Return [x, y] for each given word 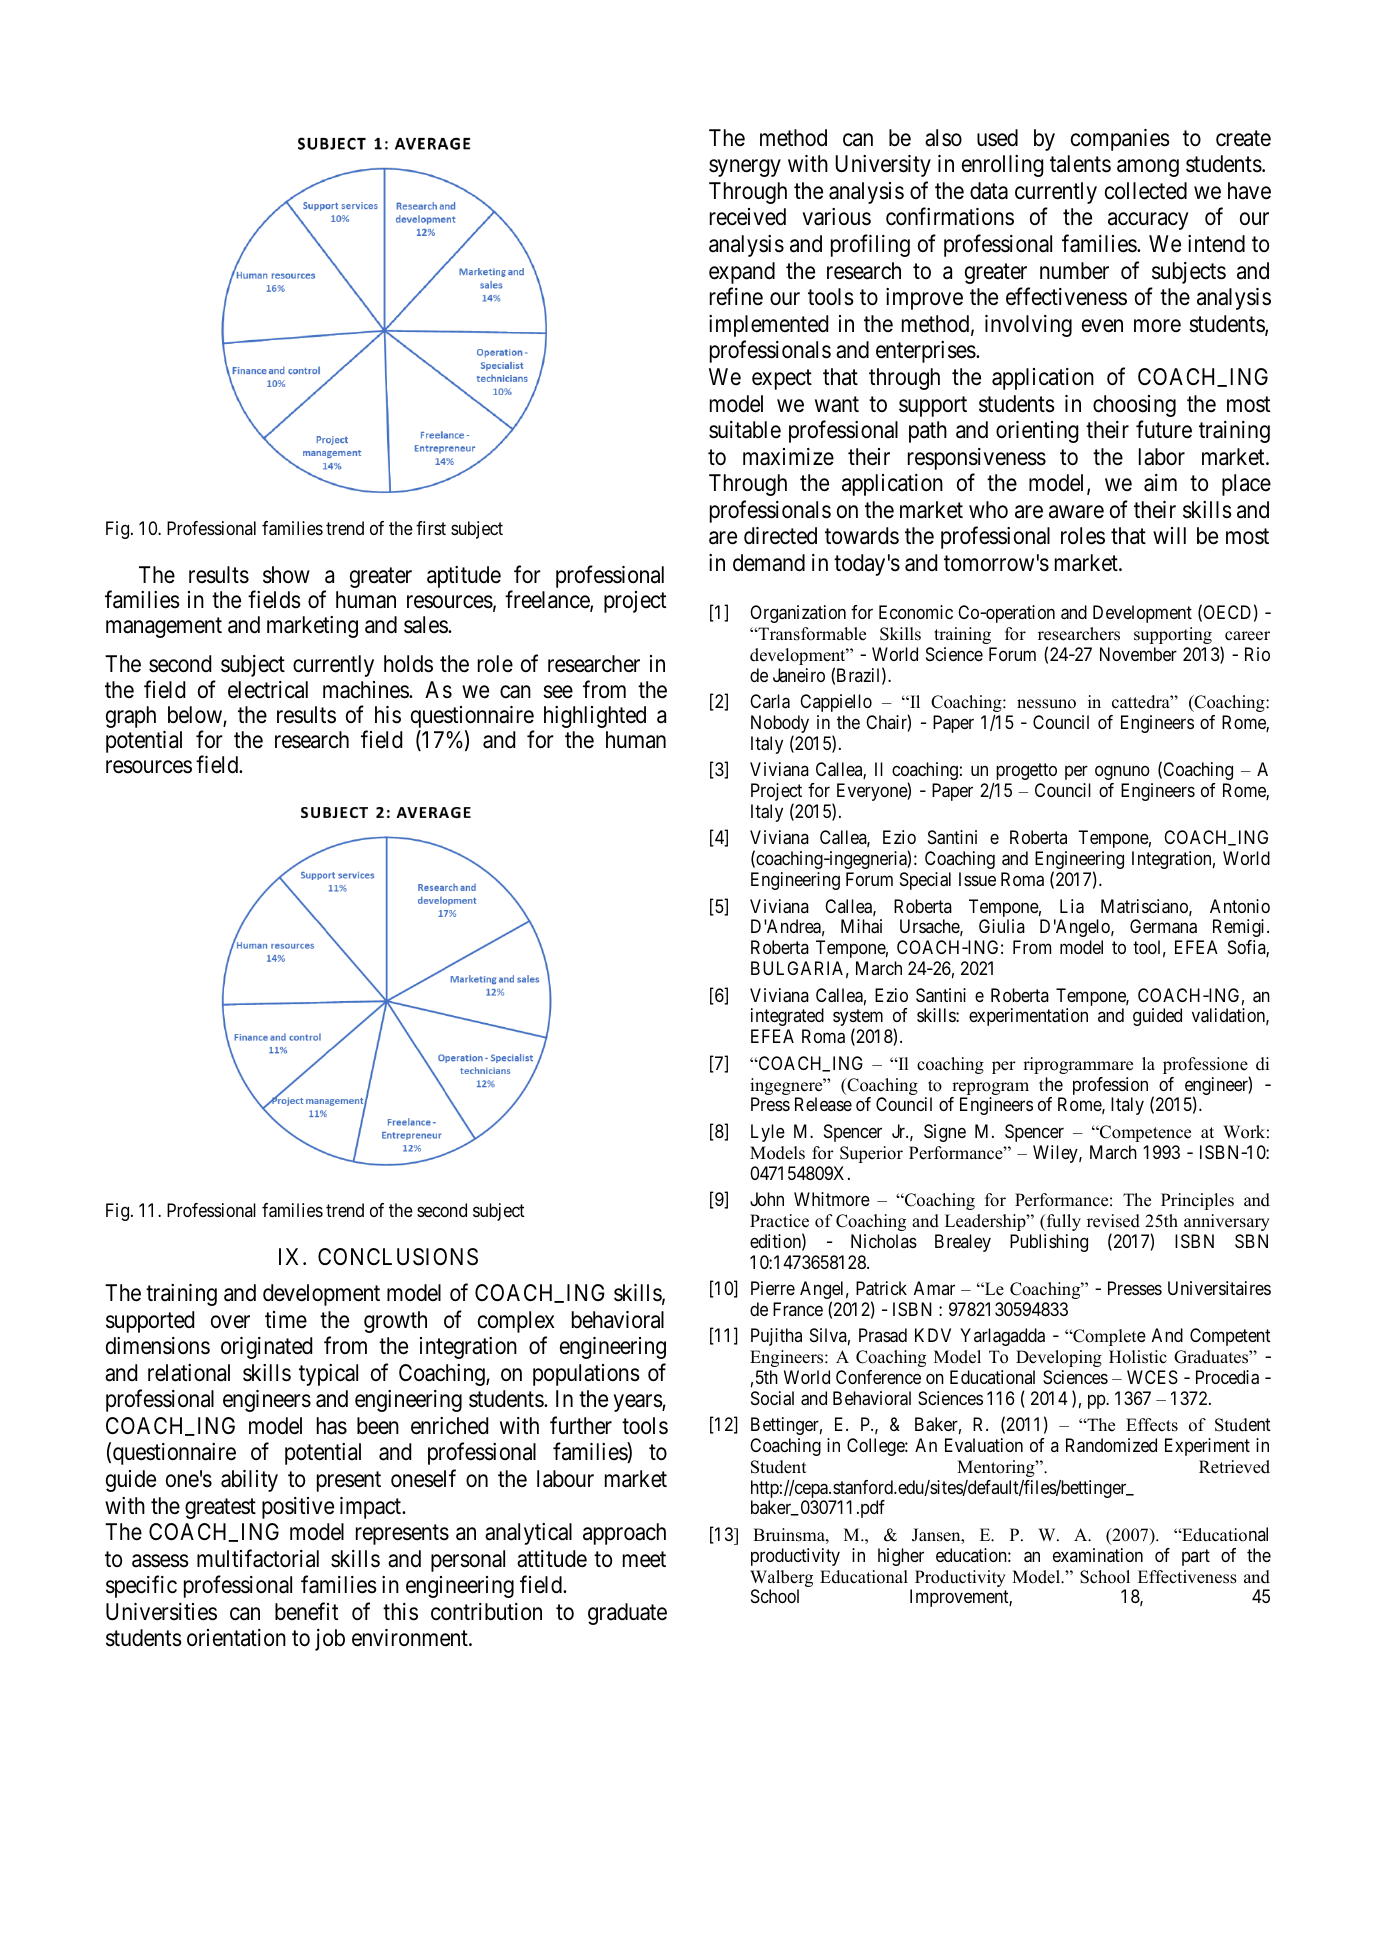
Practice [779, 1221]
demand [769, 563]
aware [1076, 512]
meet [644, 1559]
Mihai [861, 926]
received [748, 217]
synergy [745, 168]
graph [131, 717]
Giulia [1002, 926]
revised [1113, 1221]
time [286, 1320]
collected [1146, 191]
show [286, 575]
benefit [306, 1611]
